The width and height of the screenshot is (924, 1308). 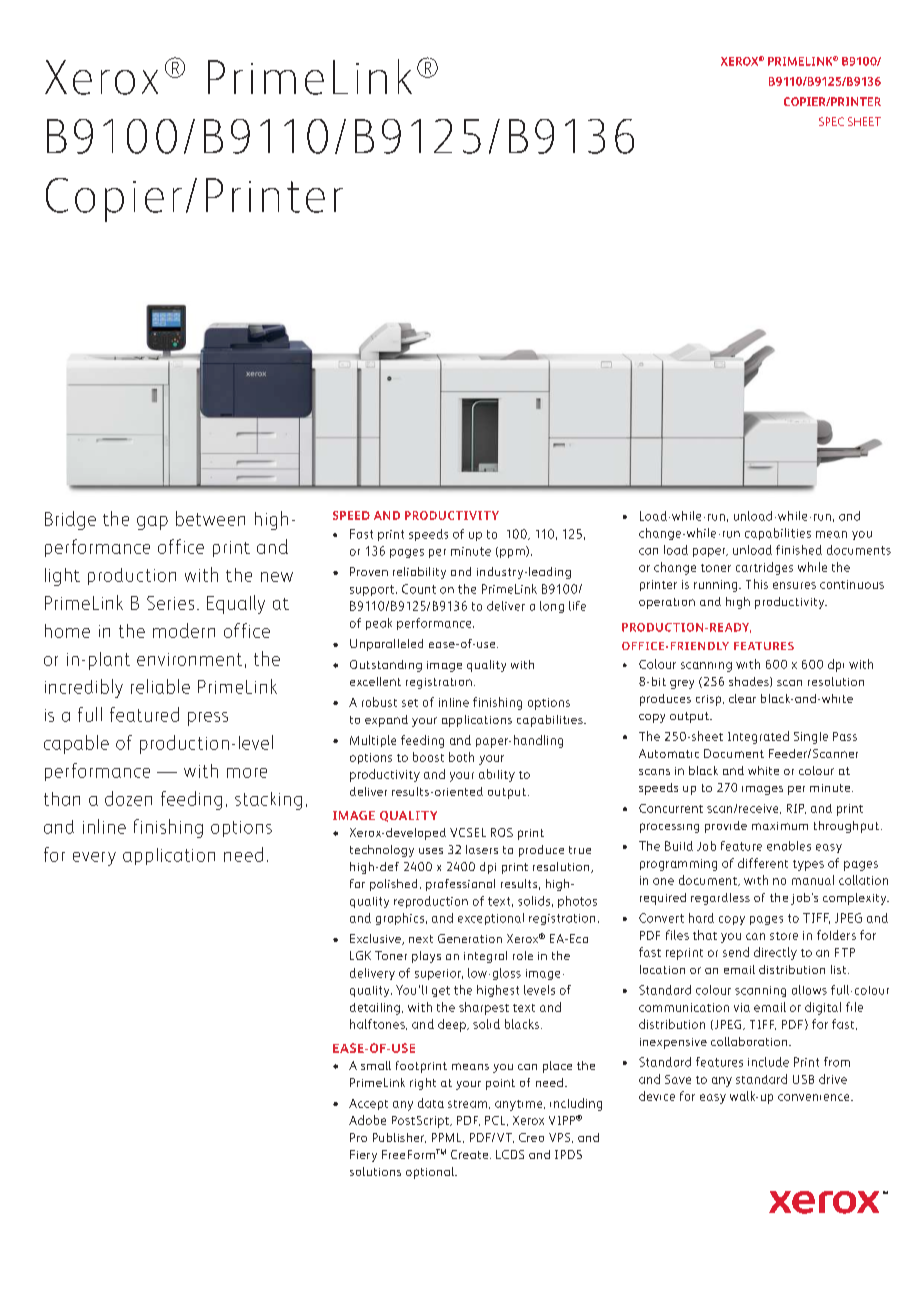 I want to click on Generation, so click(x=470, y=938).
